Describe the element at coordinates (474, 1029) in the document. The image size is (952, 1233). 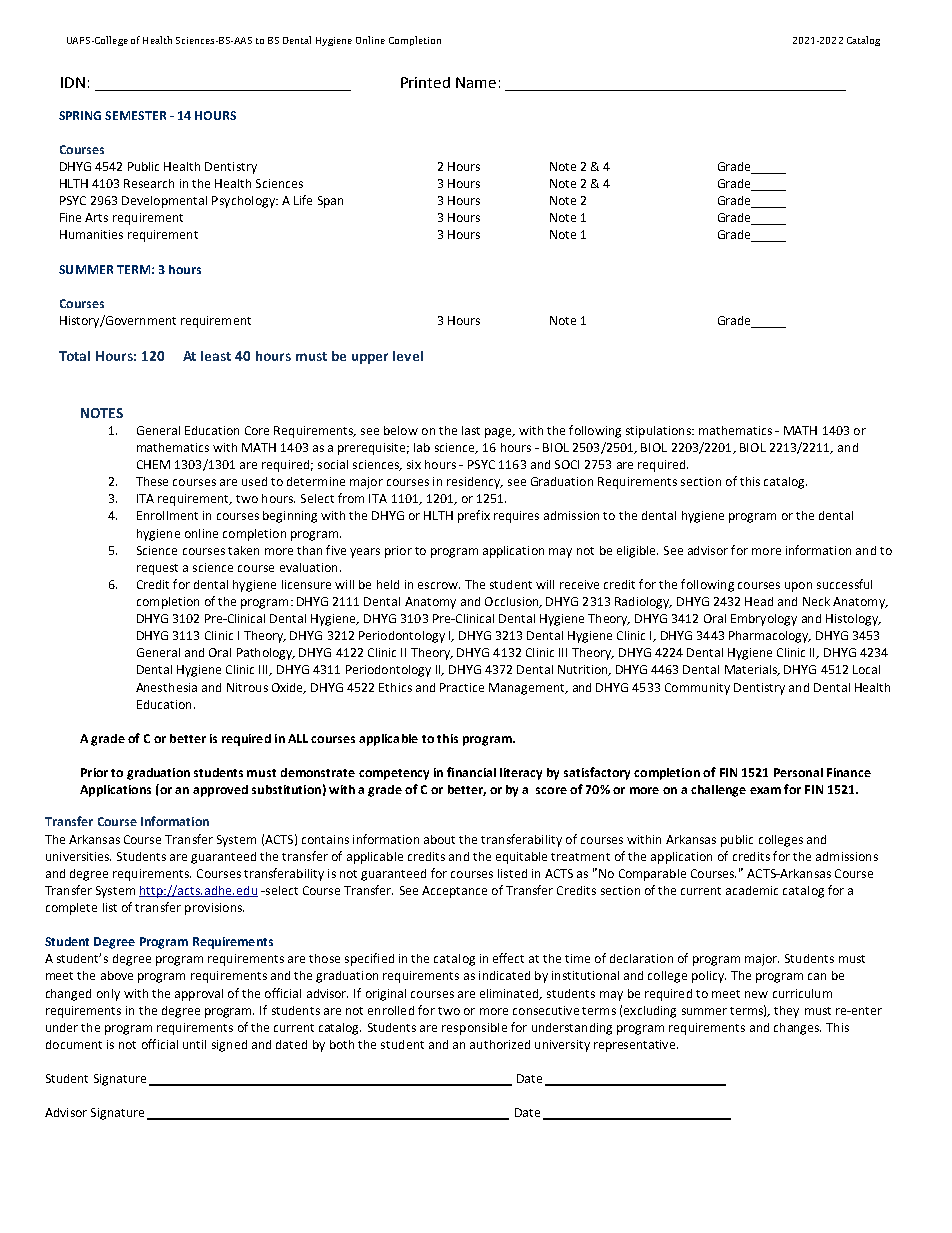
I see `responsible` at that location.
